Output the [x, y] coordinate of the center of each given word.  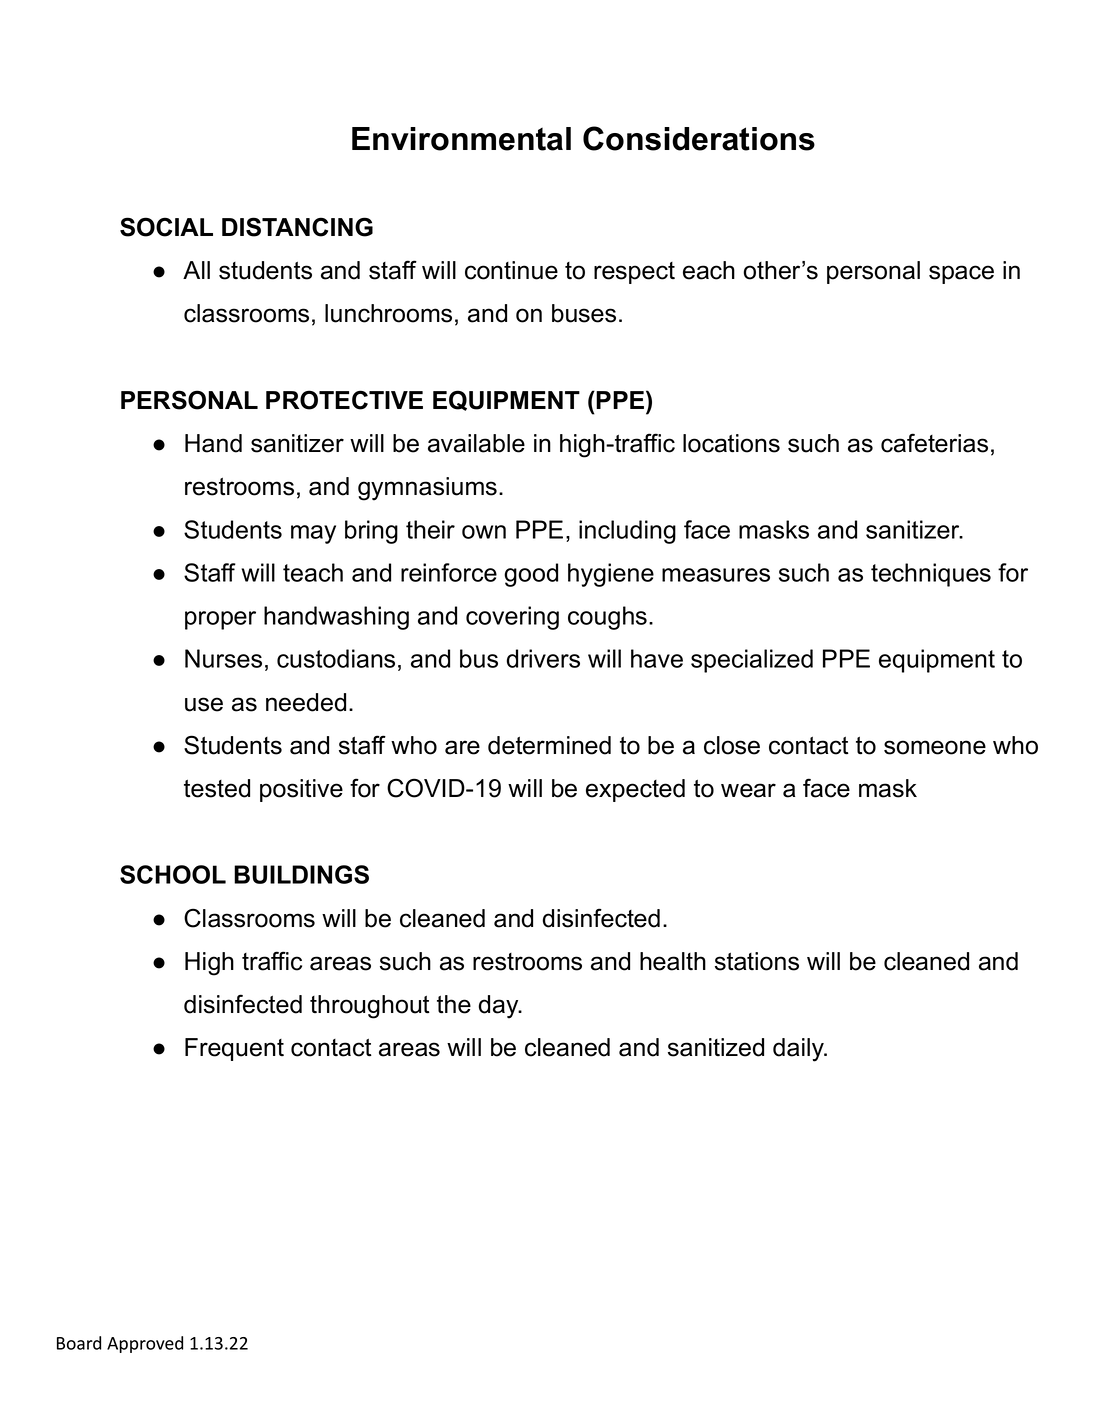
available [476, 443]
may [313, 534]
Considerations [699, 138]
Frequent [234, 1049]
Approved [145, 1344]
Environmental [461, 139]
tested [217, 788]
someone [935, 747]
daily [800, 1050]
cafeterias [934, 443]
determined [549, 745]
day [500, 1007]
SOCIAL [166, 227]
